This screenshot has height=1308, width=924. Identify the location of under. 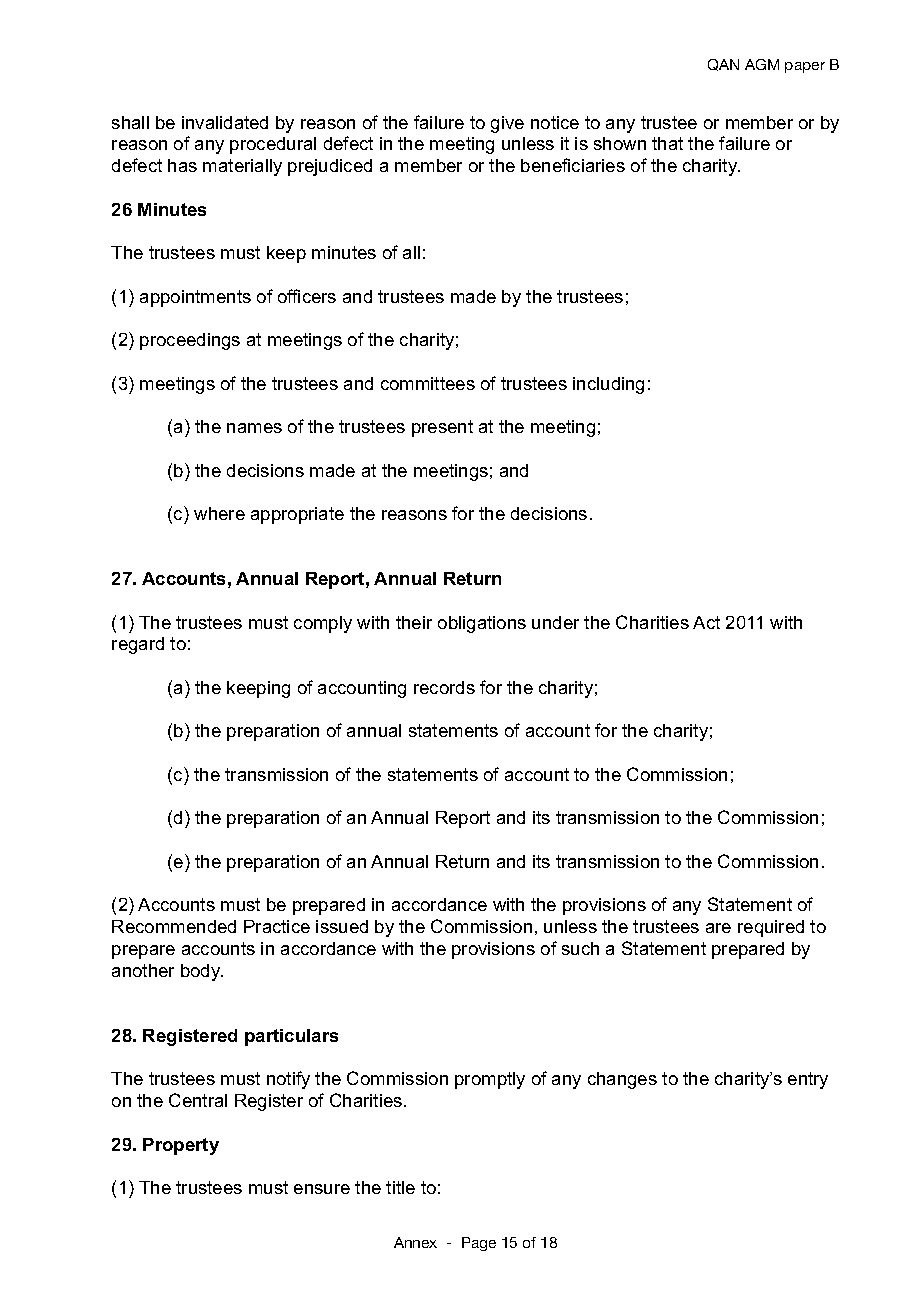
(555, 622).
